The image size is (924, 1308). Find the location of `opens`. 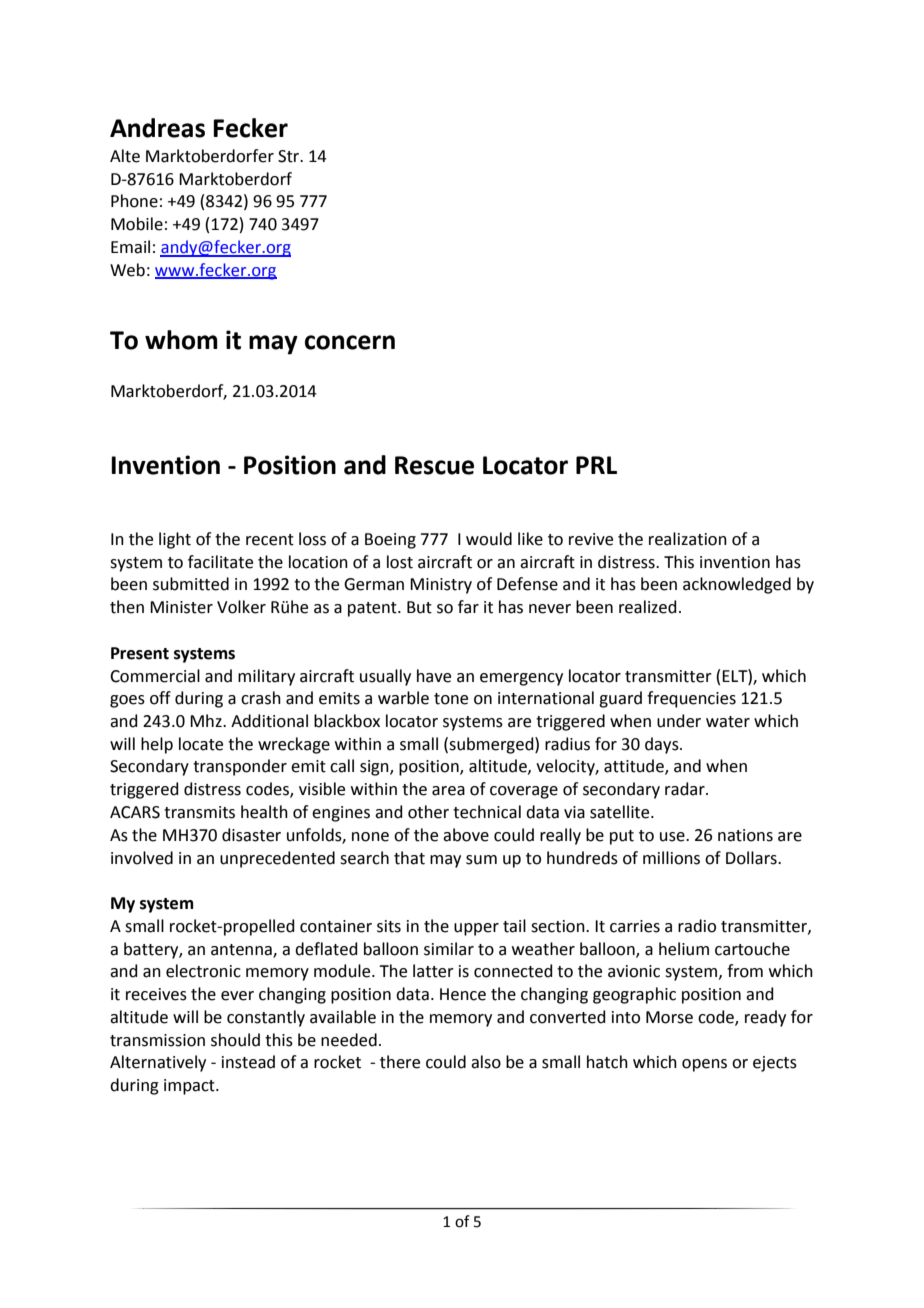

opens is located at coordinates (704, 1065).
